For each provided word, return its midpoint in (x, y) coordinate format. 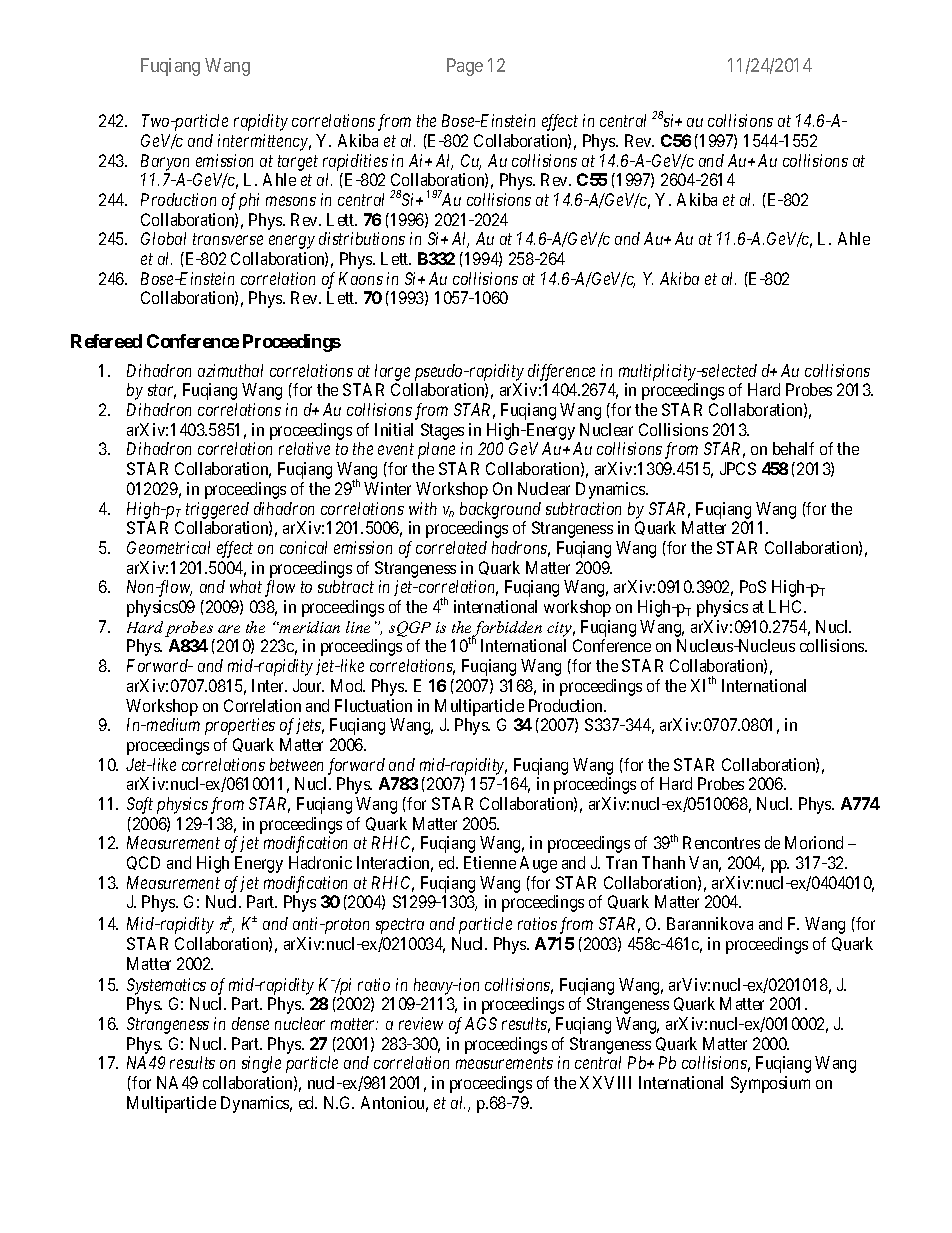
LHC (787, 606)
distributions (362, 238)
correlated (451, 547)
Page (465, 67)
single (261, 1064)
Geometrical (168, 547)
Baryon (165, 162)
